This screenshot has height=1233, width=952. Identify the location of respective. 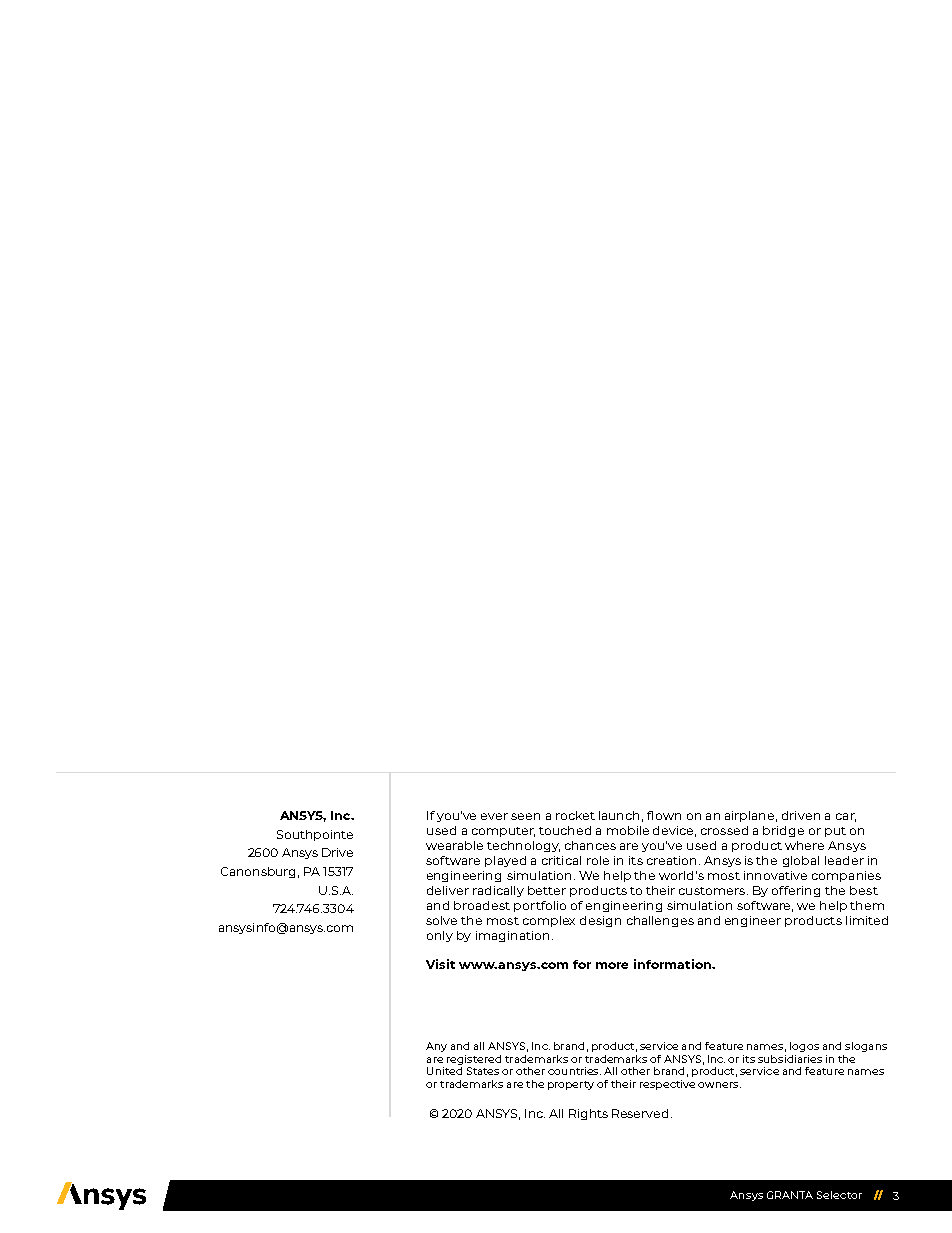
(667, 1085).
